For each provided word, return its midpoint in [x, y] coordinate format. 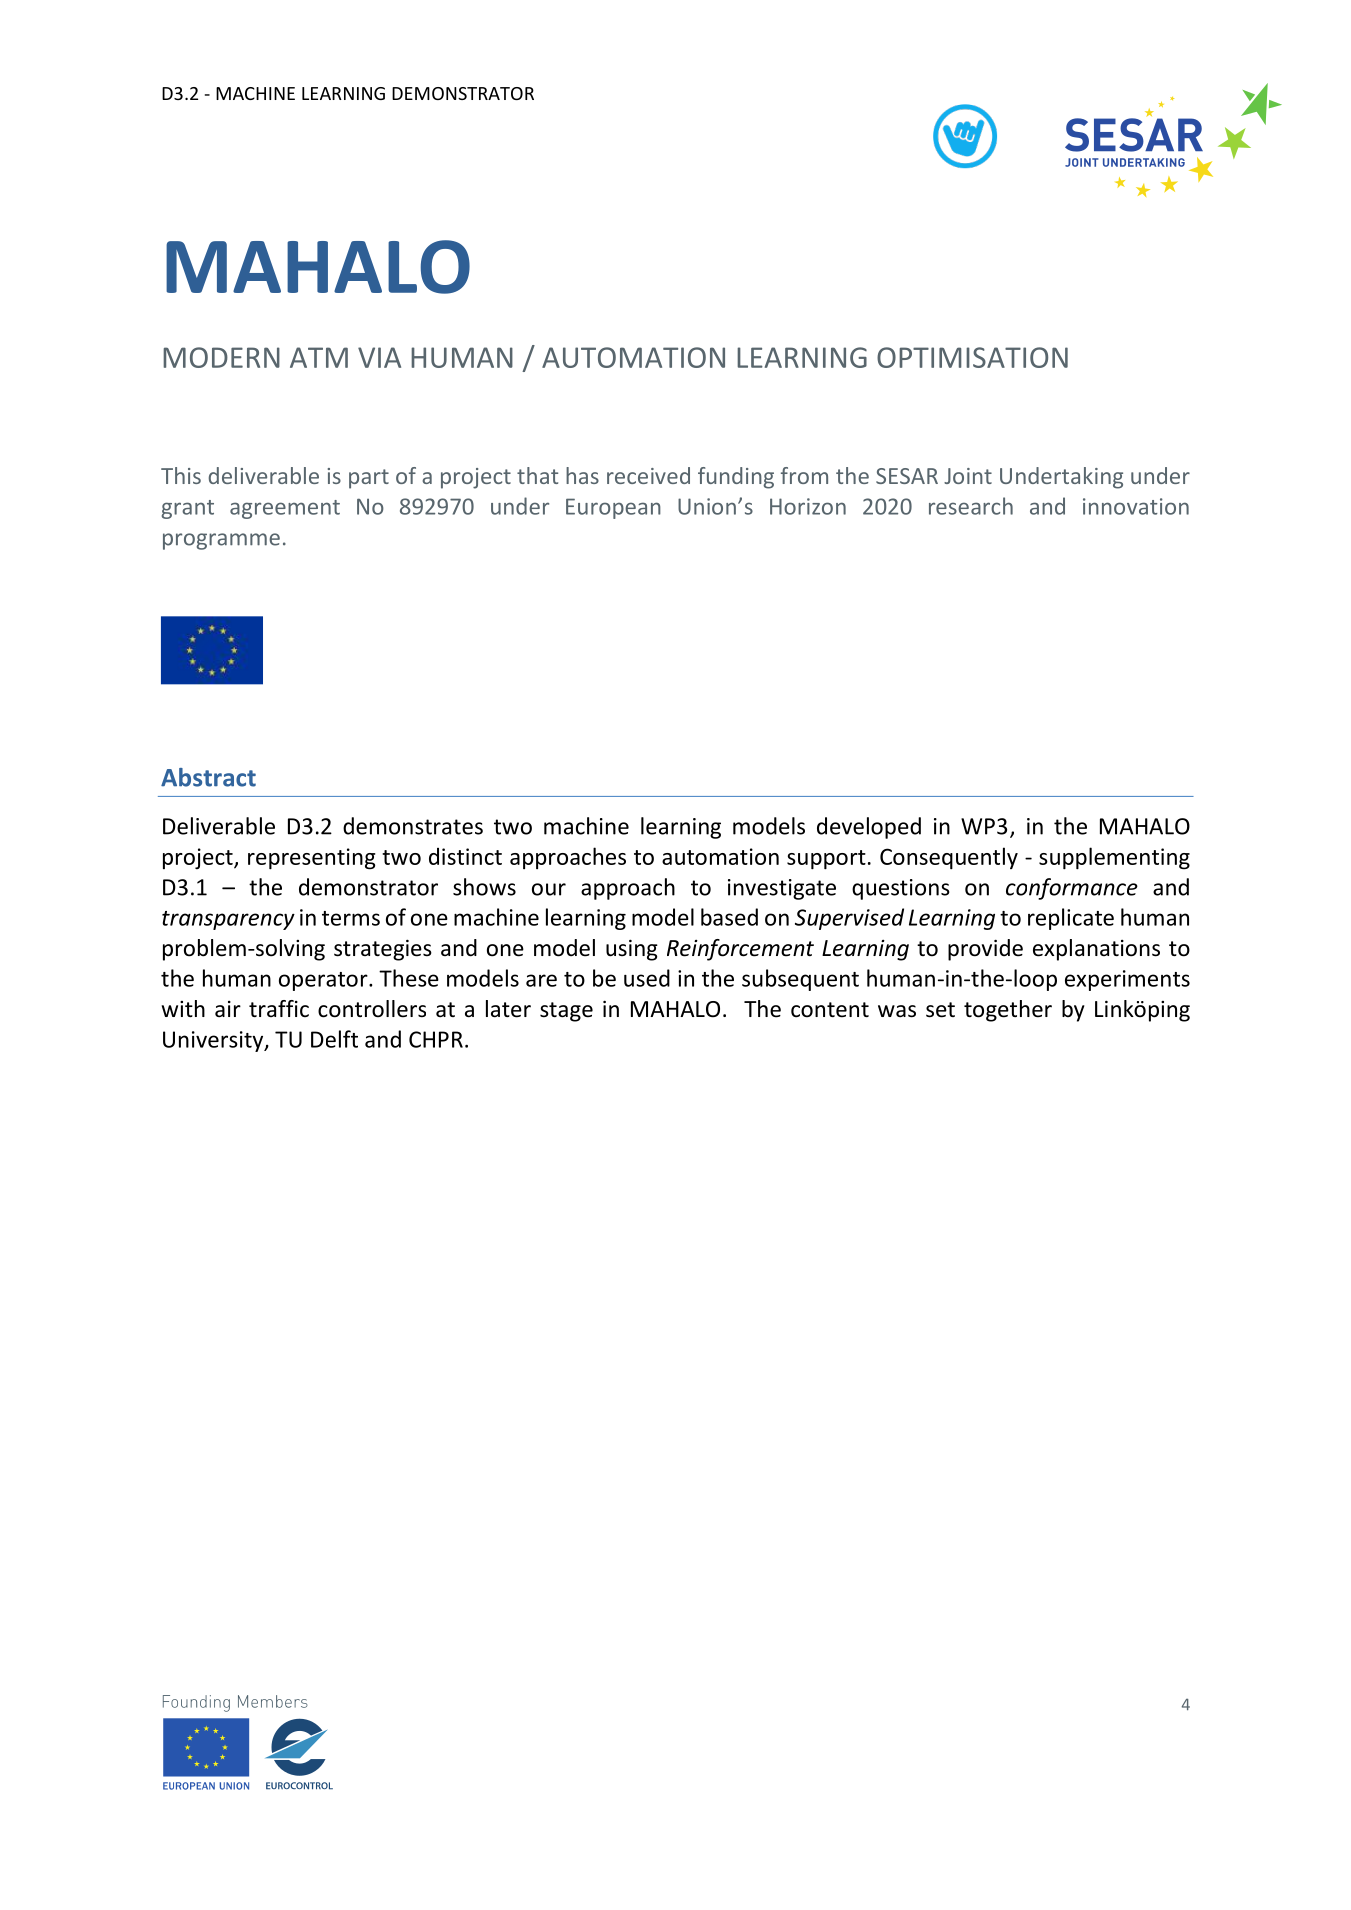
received [648, 475]
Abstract [208, 777]
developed [869, 828]
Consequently [949, 858]
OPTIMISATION [972, 357]
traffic [279, 1009]
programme [221, 541]
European [613, 508]
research [971, 506]
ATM [319, 357]
